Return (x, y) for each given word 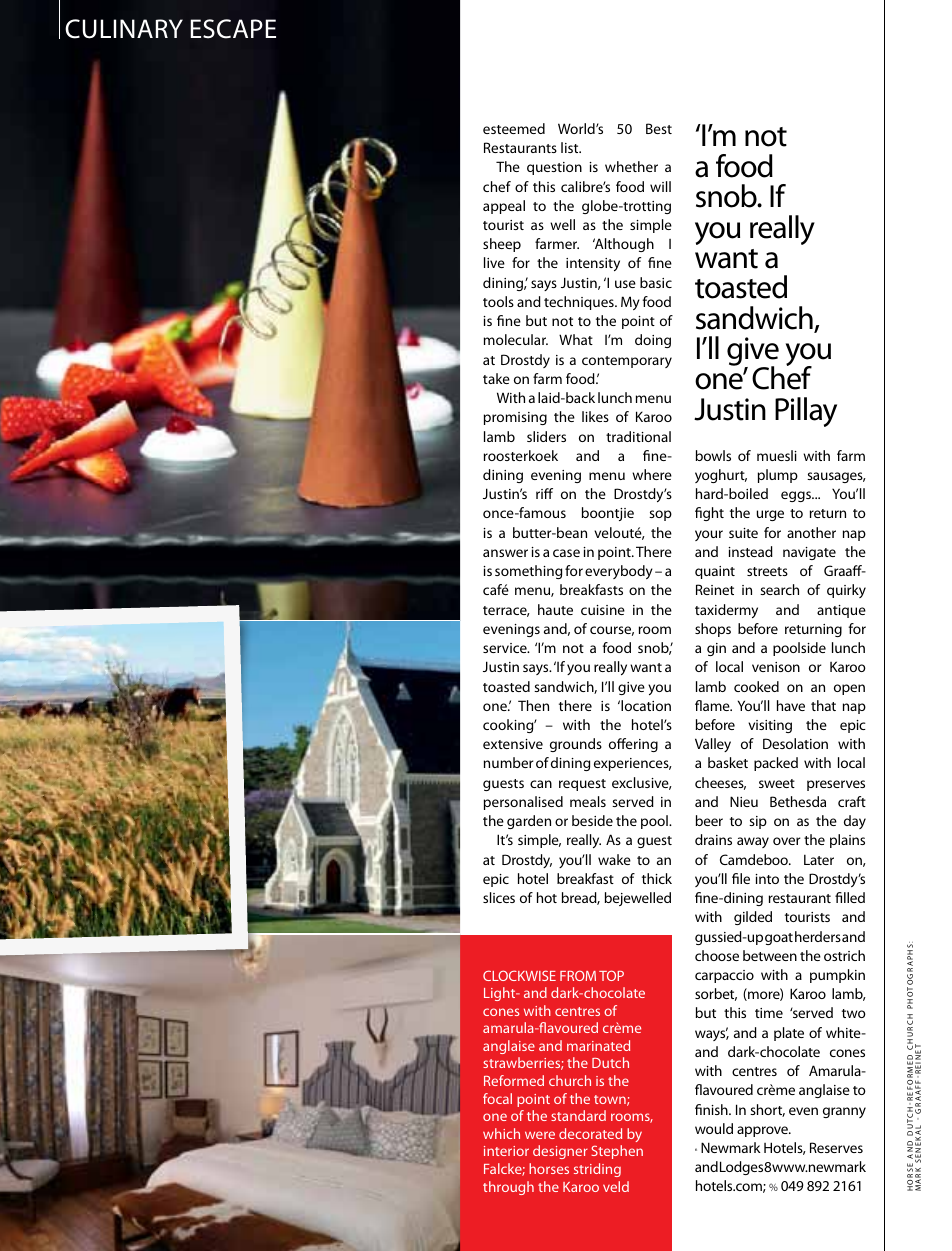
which (501, 1133)
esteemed (514, 128)
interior (506, 1151)
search (779, 589)
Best (659, 128)
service (506, 648)
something (528, 572)
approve (763, 1131)
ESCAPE (233, 29)
